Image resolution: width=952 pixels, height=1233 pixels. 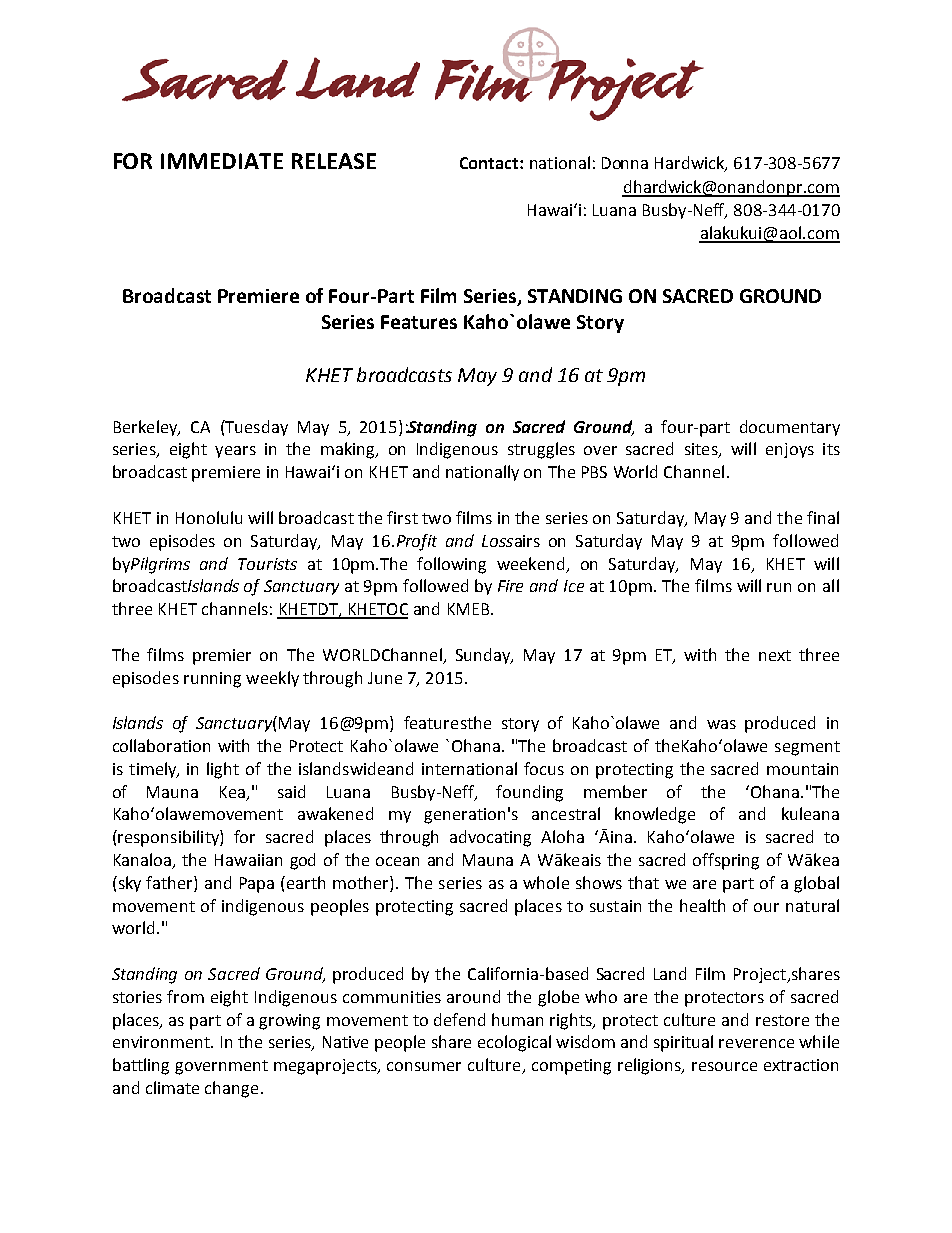 I want to click on offspring, so click(x=726, y=861).
